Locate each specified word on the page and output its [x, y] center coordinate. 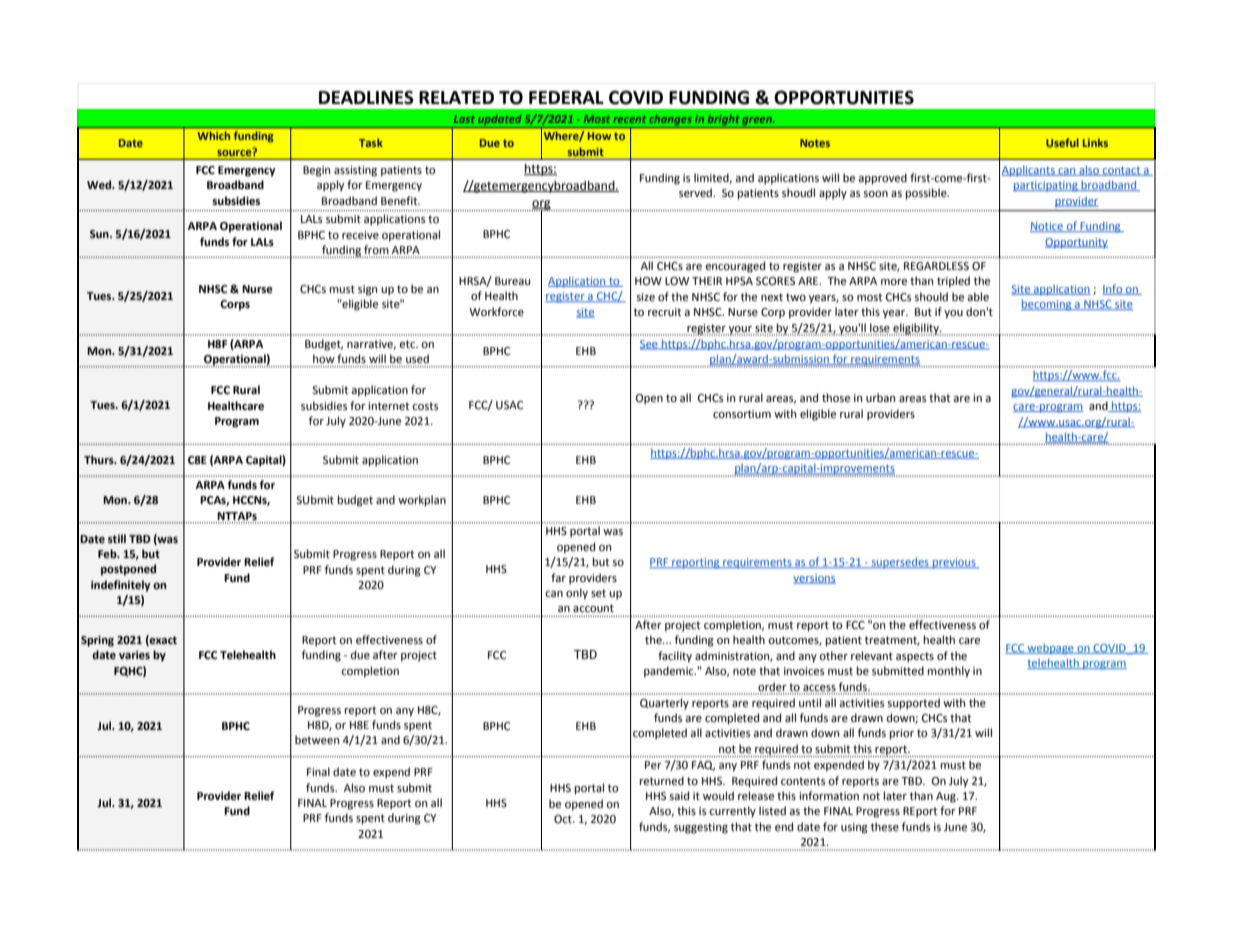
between [317, 740]
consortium [742, 414]
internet [388, 406]
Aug [947, 797]
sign [367, 290]
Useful [1062, 142]
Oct [564, 819]
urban [880, 397]
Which [214, 136]
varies [134, 654]
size [646, 297]
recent [629, 119]
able [978, 297]
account [593, 608]
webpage [1051, 649]
